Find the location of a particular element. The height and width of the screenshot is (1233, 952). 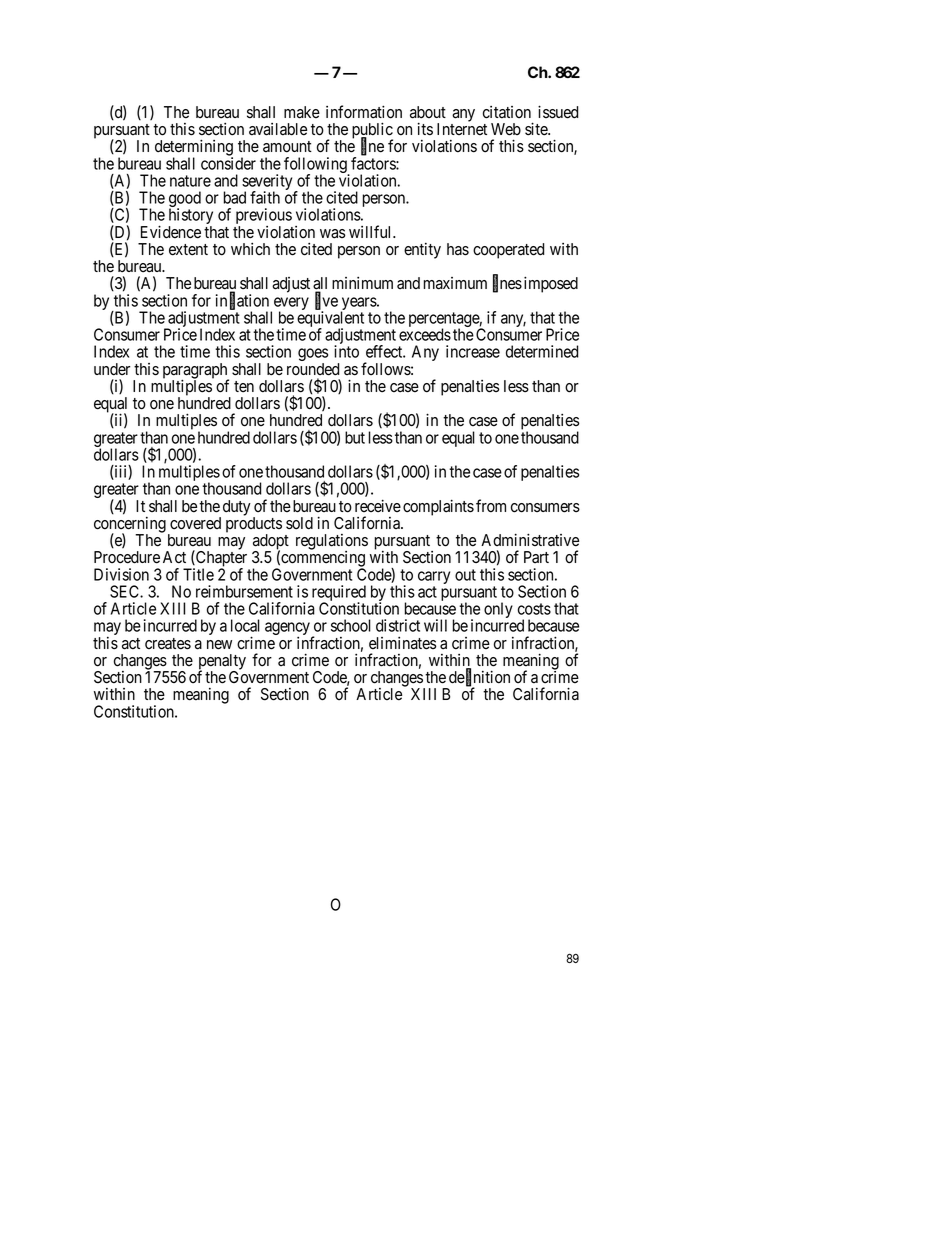

school is located at coordinates (351, 625).
